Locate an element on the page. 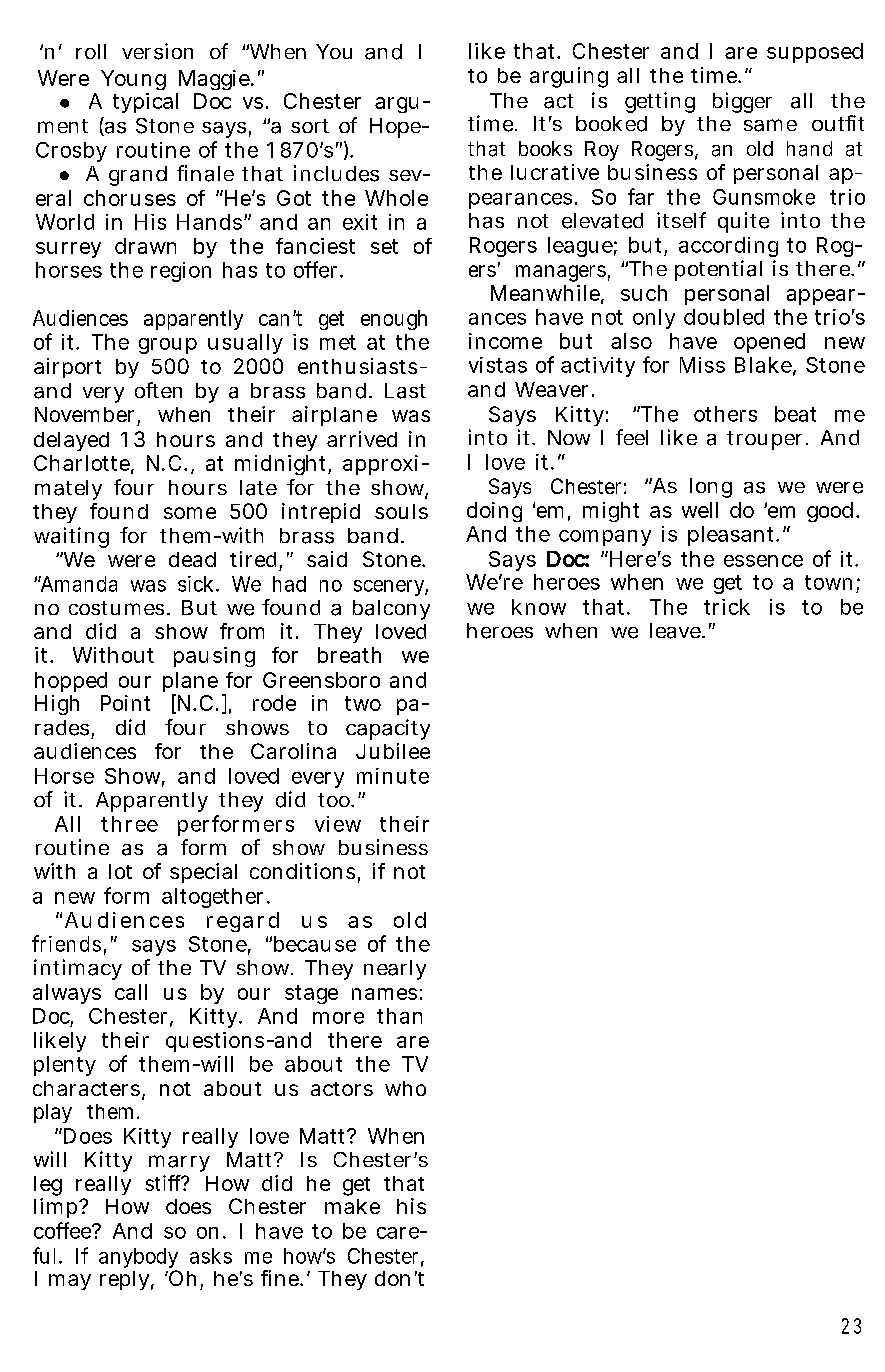 The width and height of the image is (885, 1372). anybody is located at coordinates (138, 1259).
